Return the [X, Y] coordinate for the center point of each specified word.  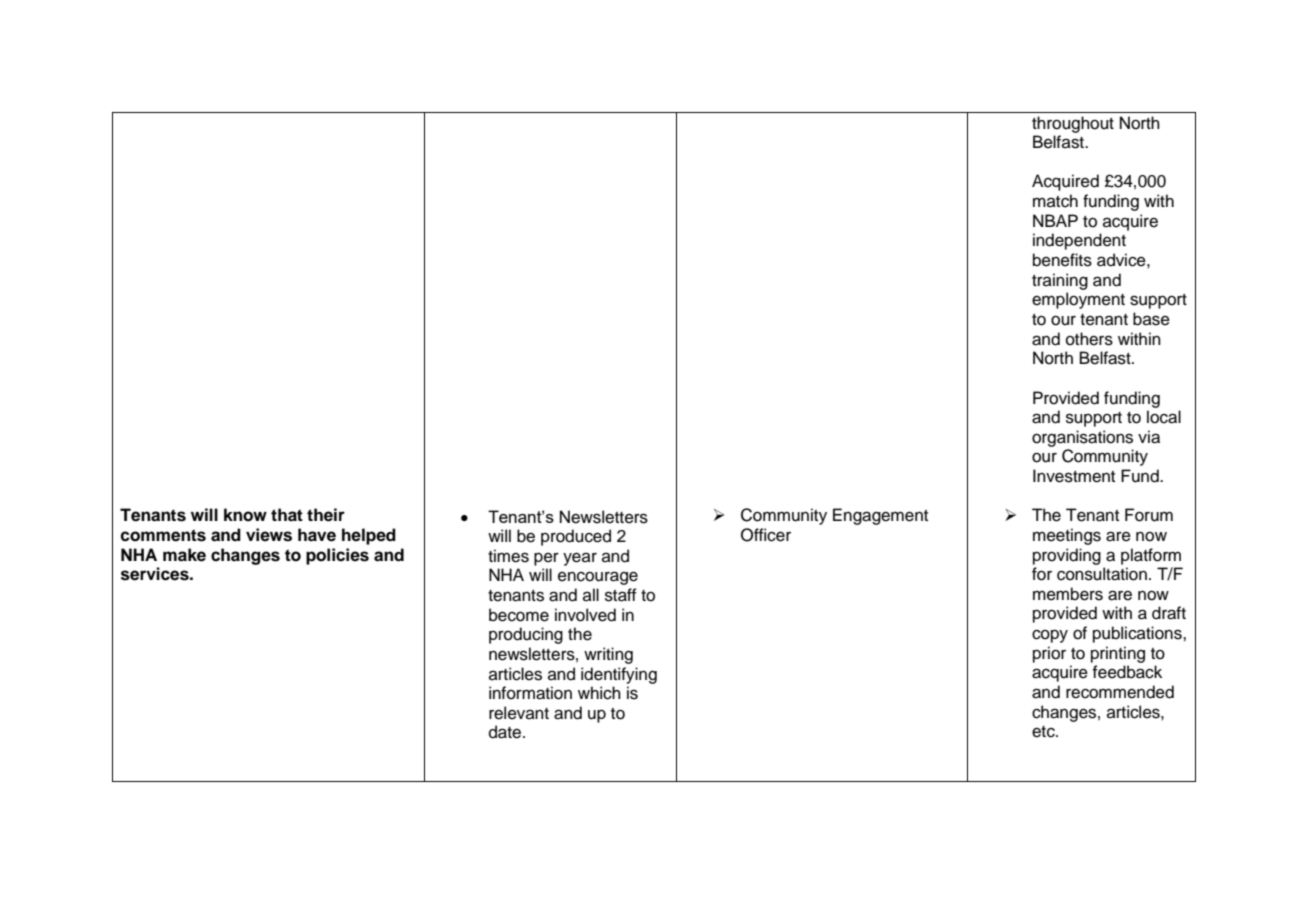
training [1060, 281]
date [506, 732]
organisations [1082, 438]
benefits [1062, 260]
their [326, 515]
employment [1078, 300]
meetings [1067, 536]
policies [337, 556]
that [287, 515]
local [1164, 417]
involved [585, 615]
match [1055, 201]
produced [576, 537]
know [245, 515]
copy [1050, 636]
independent [1079, 241]
